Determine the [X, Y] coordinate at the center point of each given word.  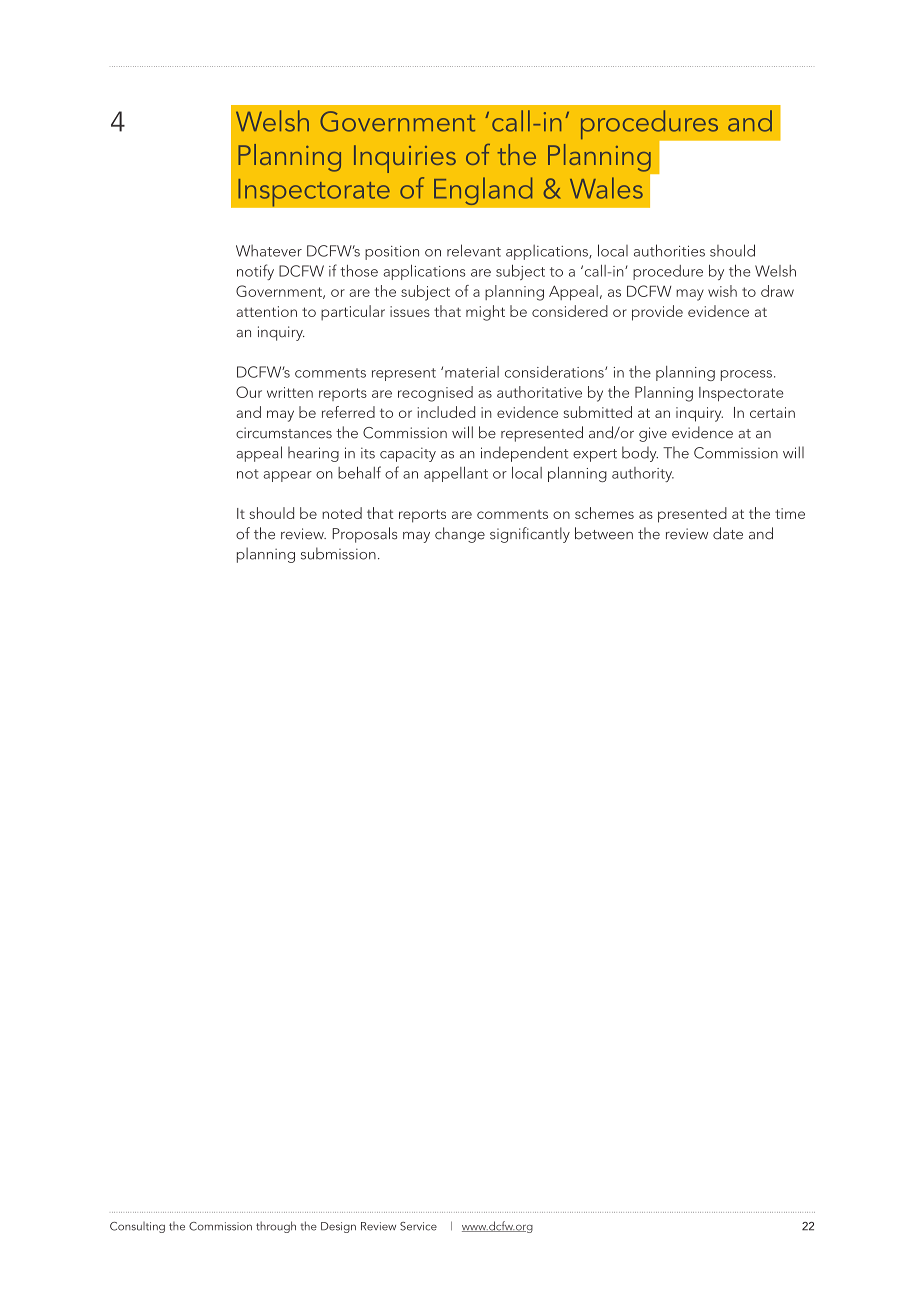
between [604, 533]
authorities [669, 250]
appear [287, 476]
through [276, 1227]
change [460, 535]
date [728, 533]
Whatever [269, 251]
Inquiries [405, 159]
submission [338, 553]
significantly [530, 535]
